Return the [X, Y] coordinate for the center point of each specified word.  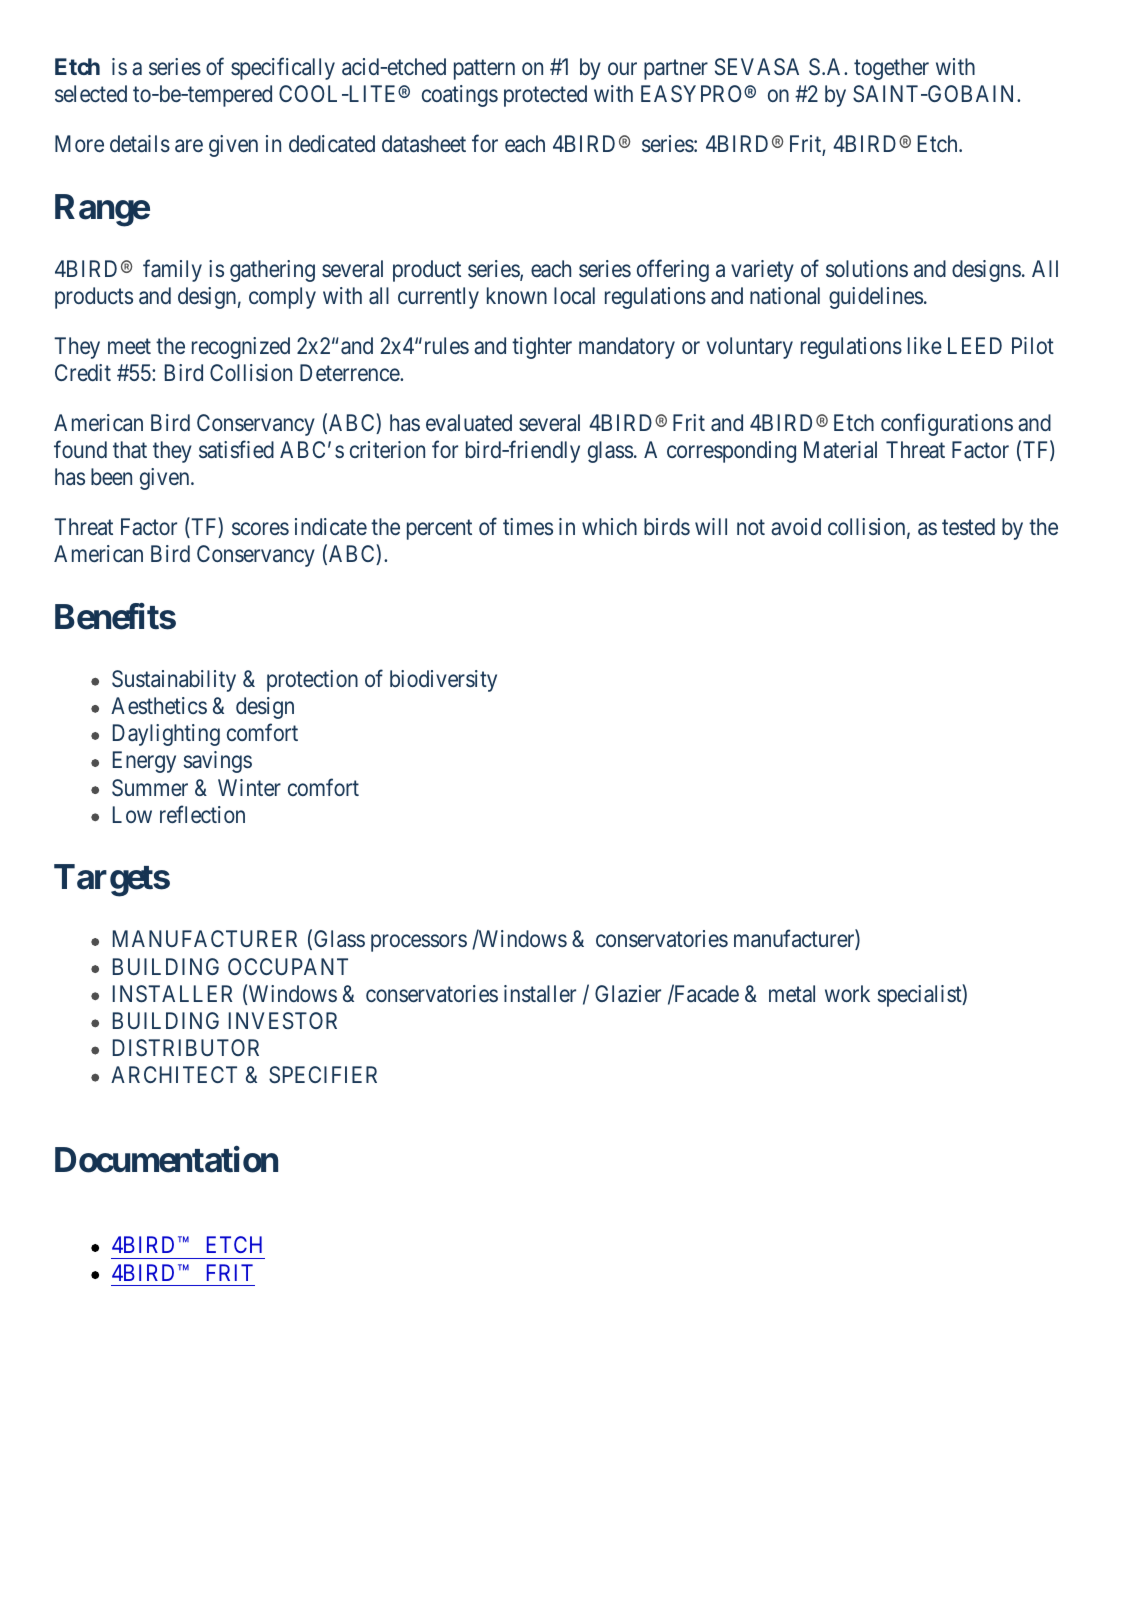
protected [545, 96]
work [847, 993]
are [189, 146]
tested [968, 526]
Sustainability [174, 681]
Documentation [166, 1160]
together [891, 69]
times [528, 526]
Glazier [628, 993]
